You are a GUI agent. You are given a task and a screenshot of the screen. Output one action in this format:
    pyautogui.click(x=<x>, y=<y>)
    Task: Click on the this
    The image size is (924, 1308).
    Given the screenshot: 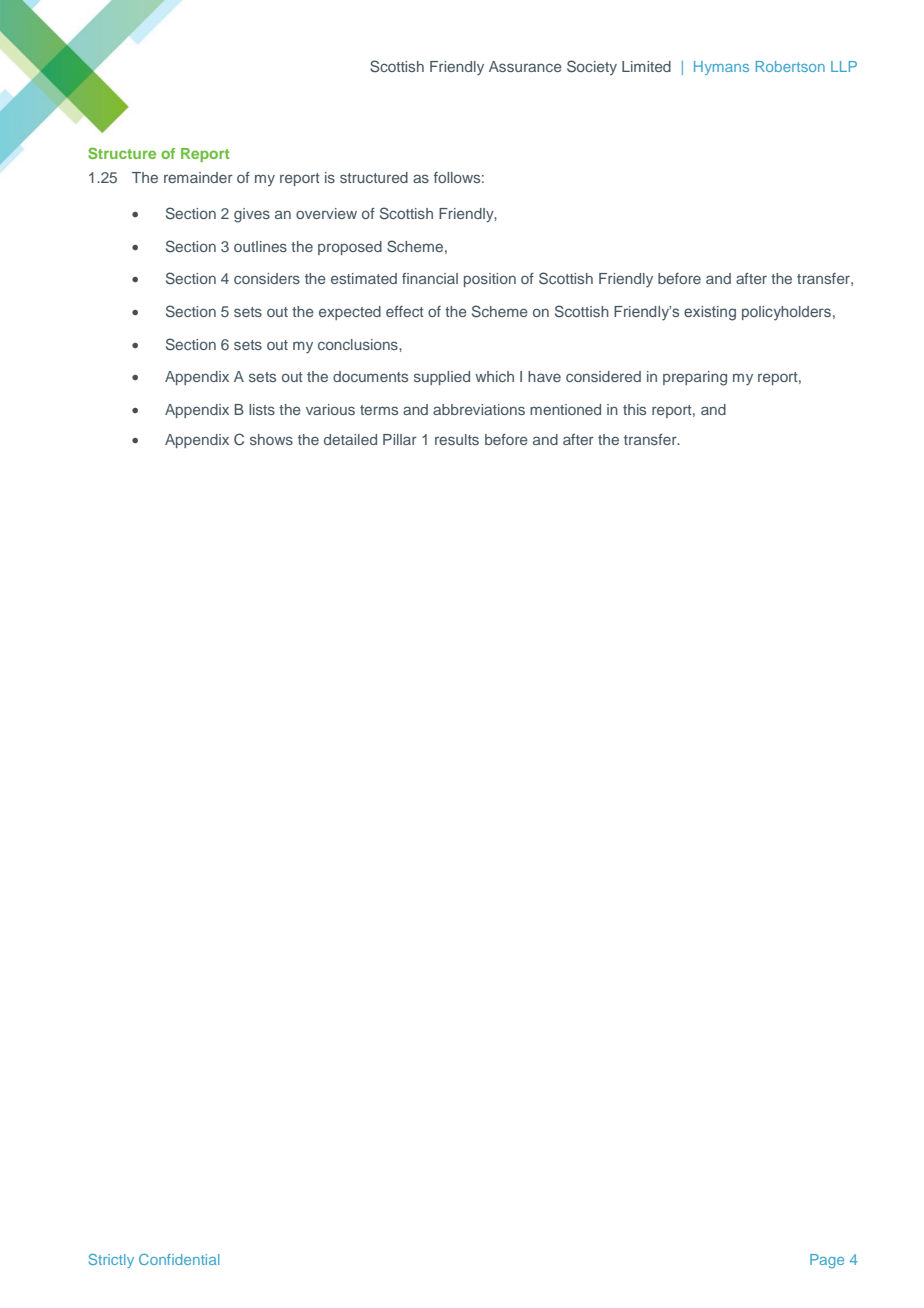 What is the action you would take?
    pyautogui.click(x=634, y=409)
